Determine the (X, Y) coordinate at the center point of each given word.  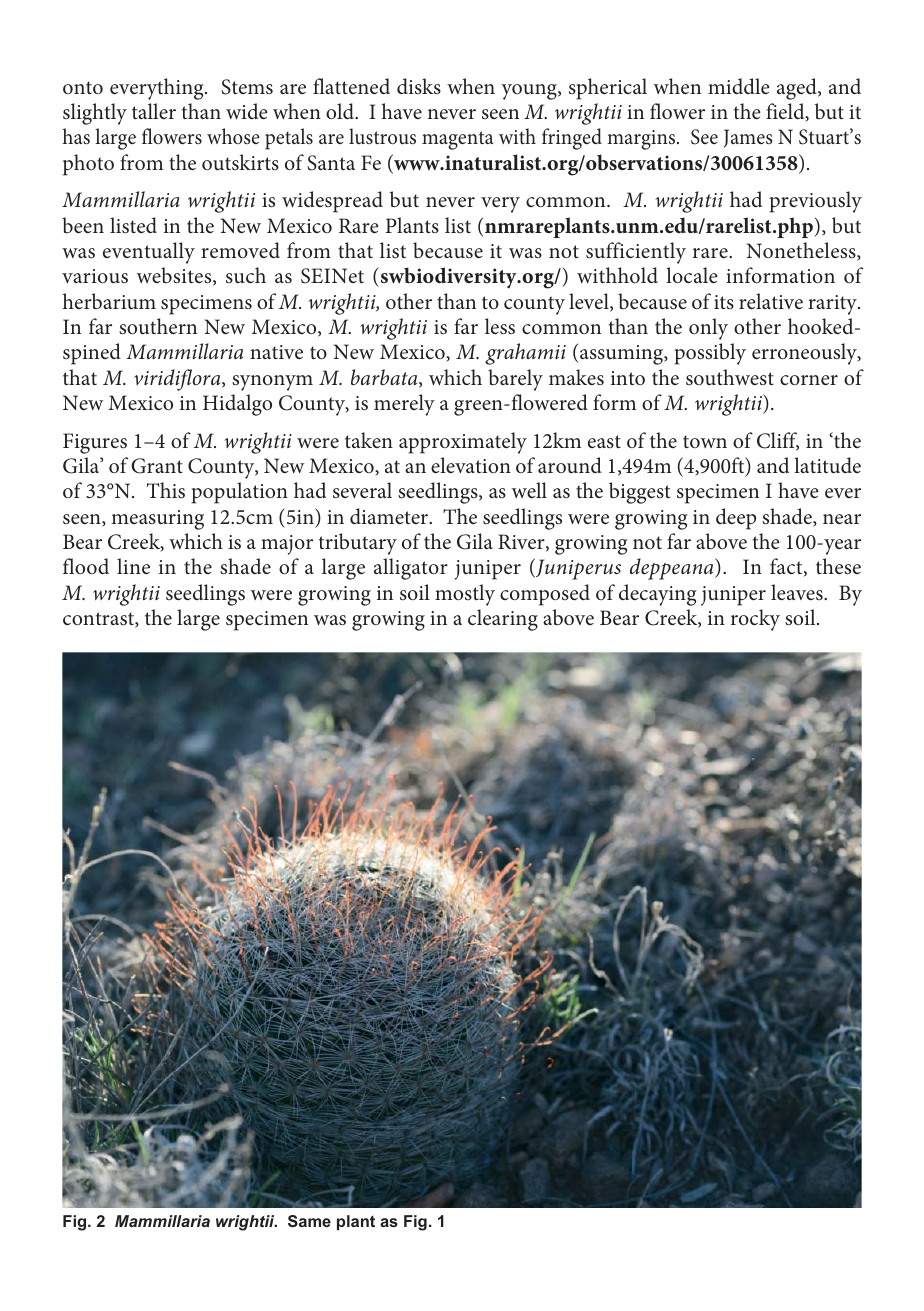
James (748, 138)
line (133, 566)
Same (309, 1221)
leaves (798, 592)
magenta (457, 140)
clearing (503, 620)
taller (154, 111)
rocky (755, 620)
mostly (465, 595)
